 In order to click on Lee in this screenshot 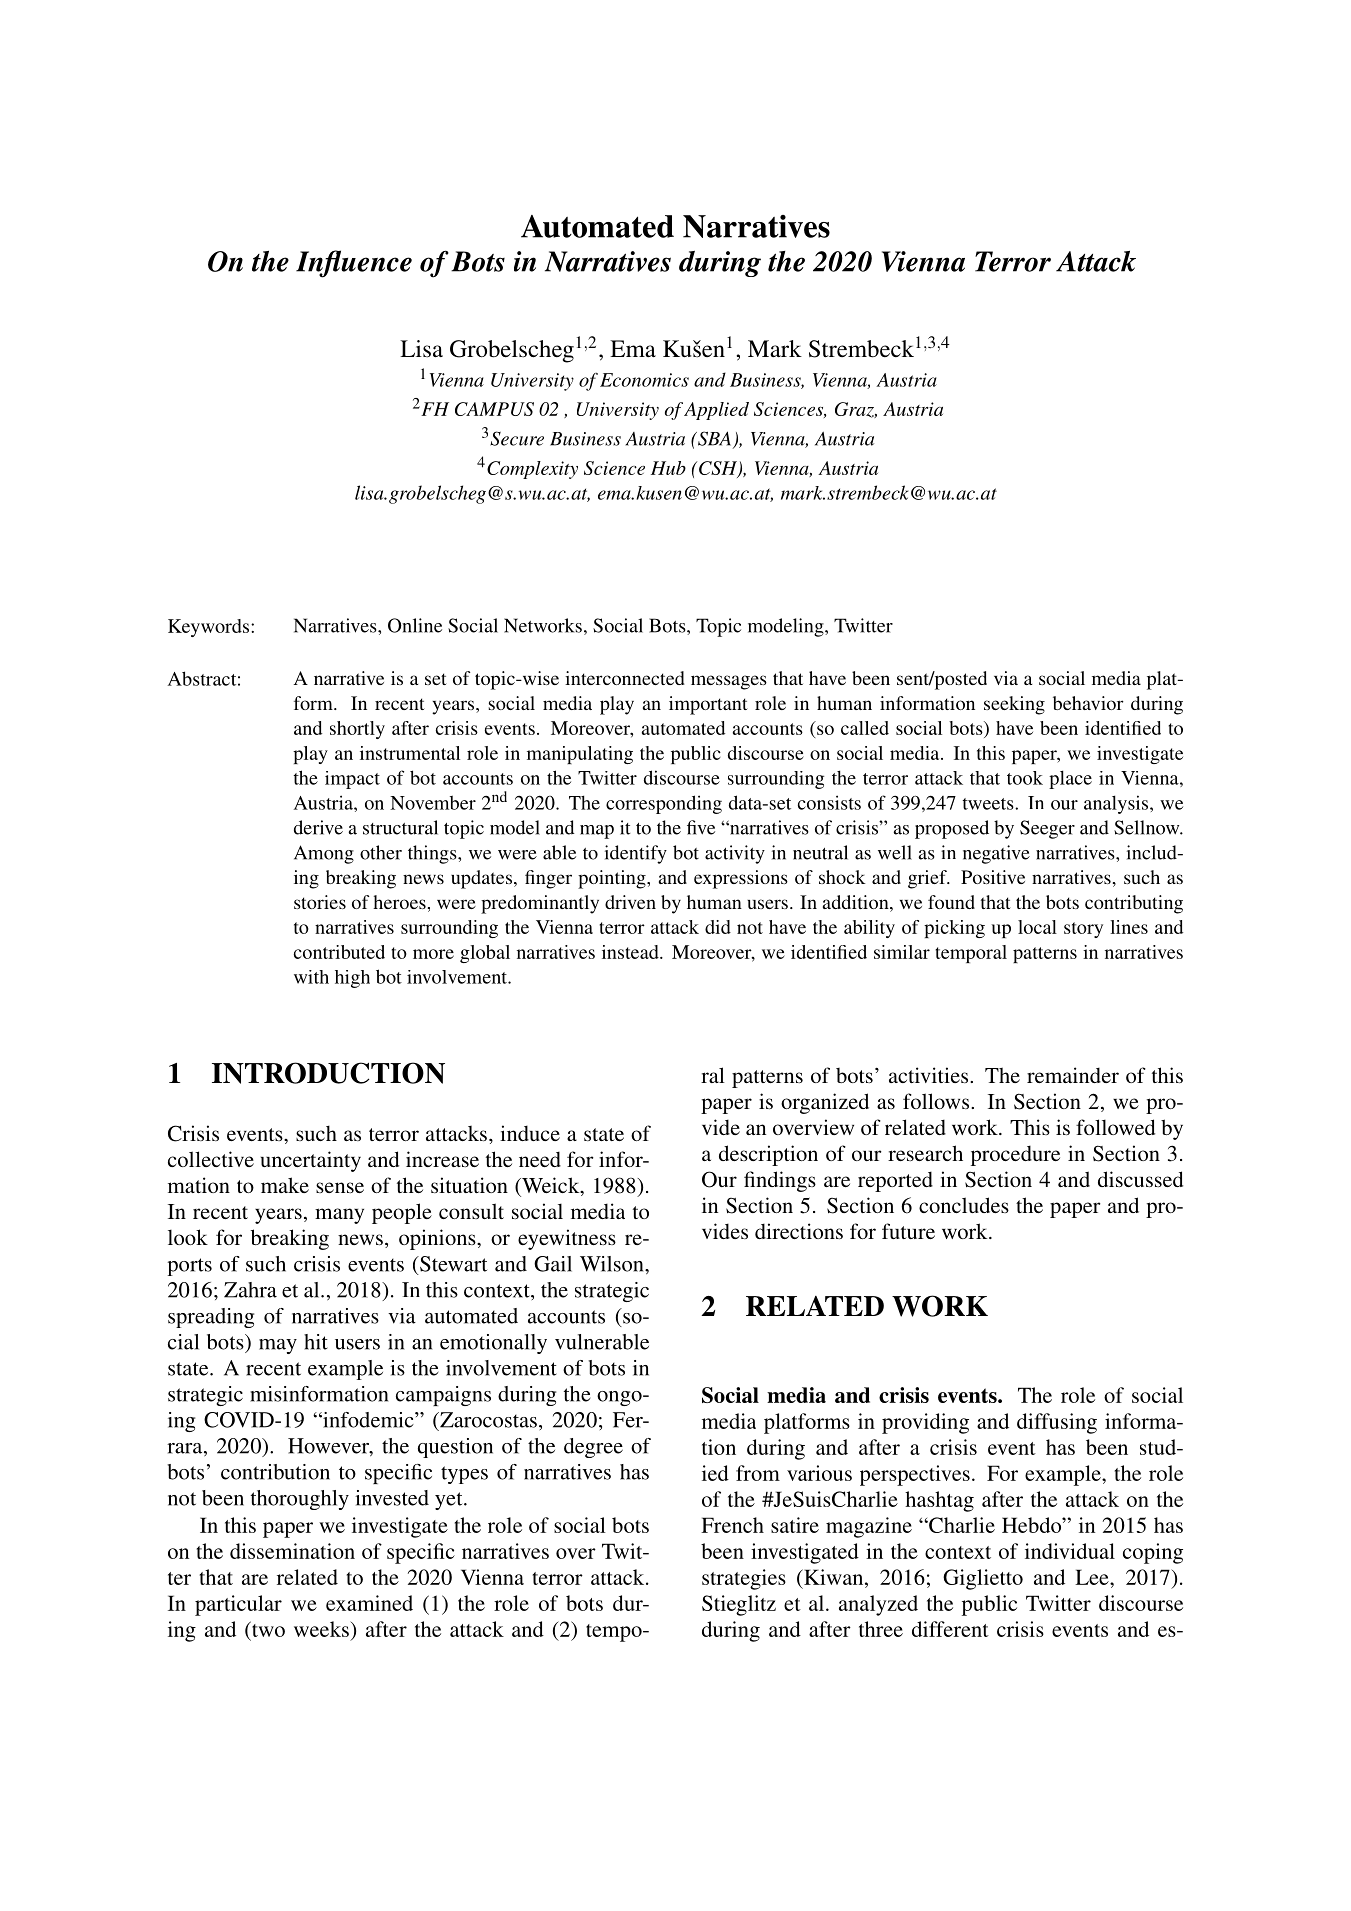, I will do `click(1093, 1577)`.
